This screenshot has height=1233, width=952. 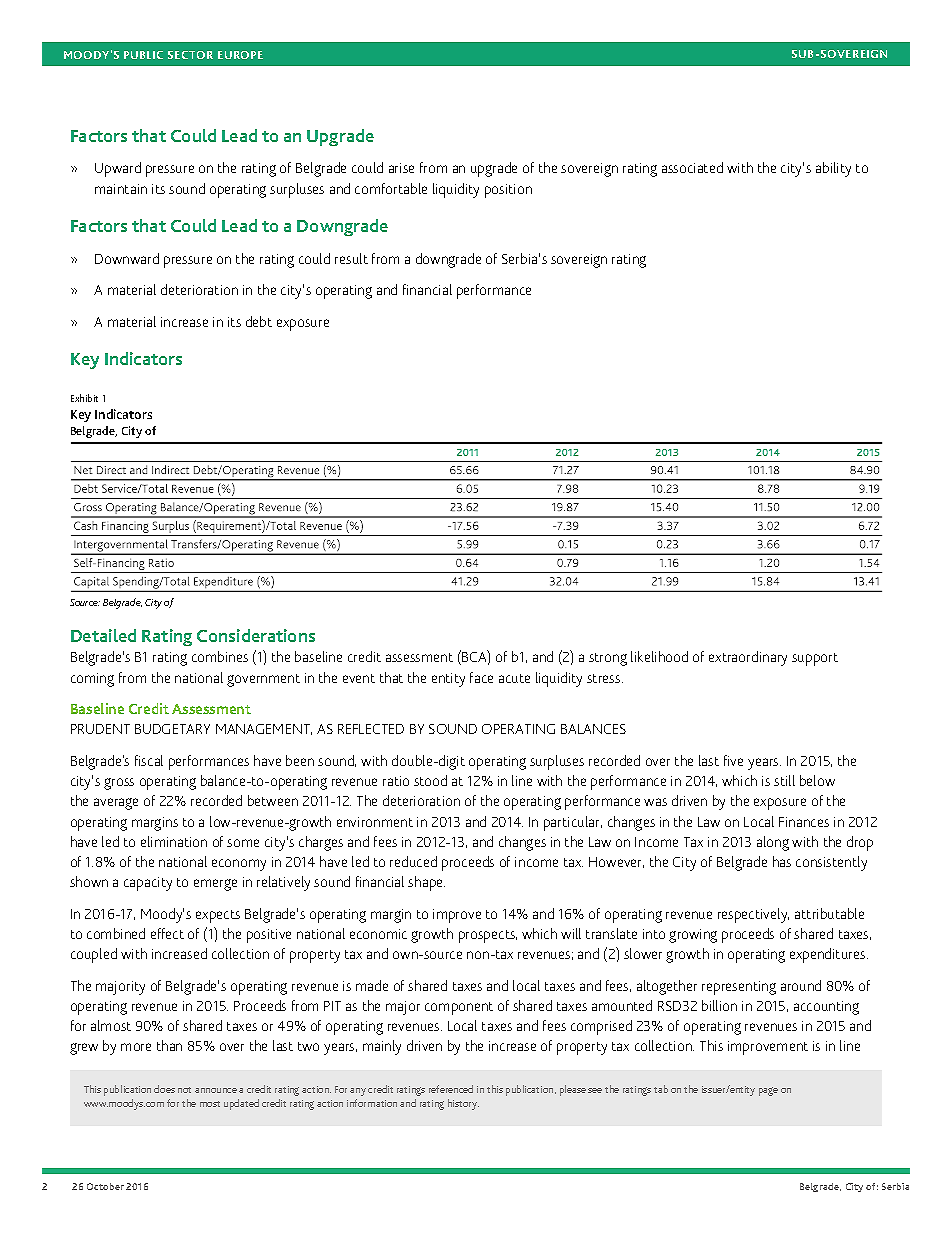 What do you see at coordinates (103, 635) in the screenshot?
I see `Detailed` at bounding box center [103, 635].
